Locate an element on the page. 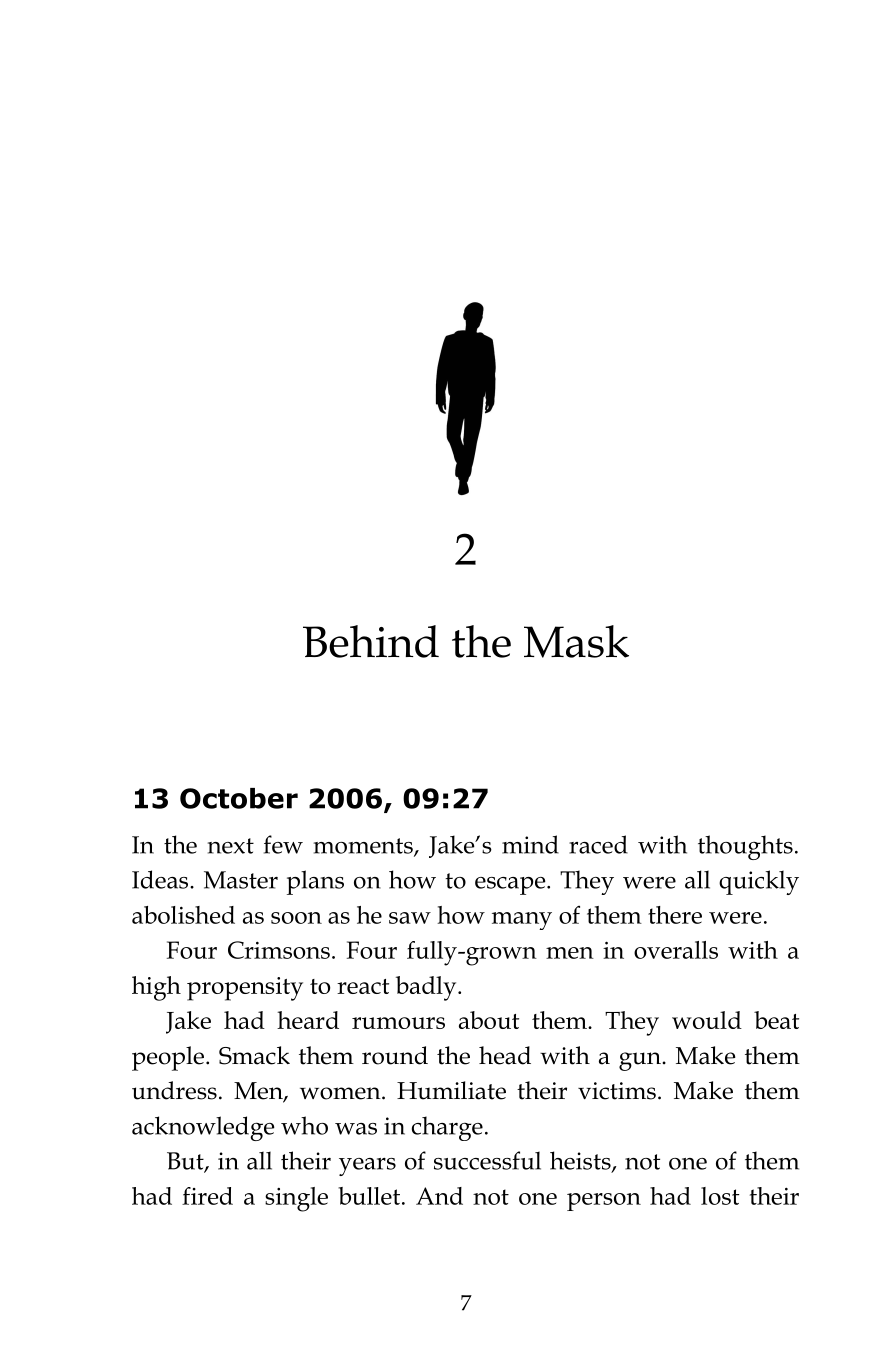 Image resolution: width=888 pixels, height=1372 pixels. Behind is located at coordinates (371, 641).
